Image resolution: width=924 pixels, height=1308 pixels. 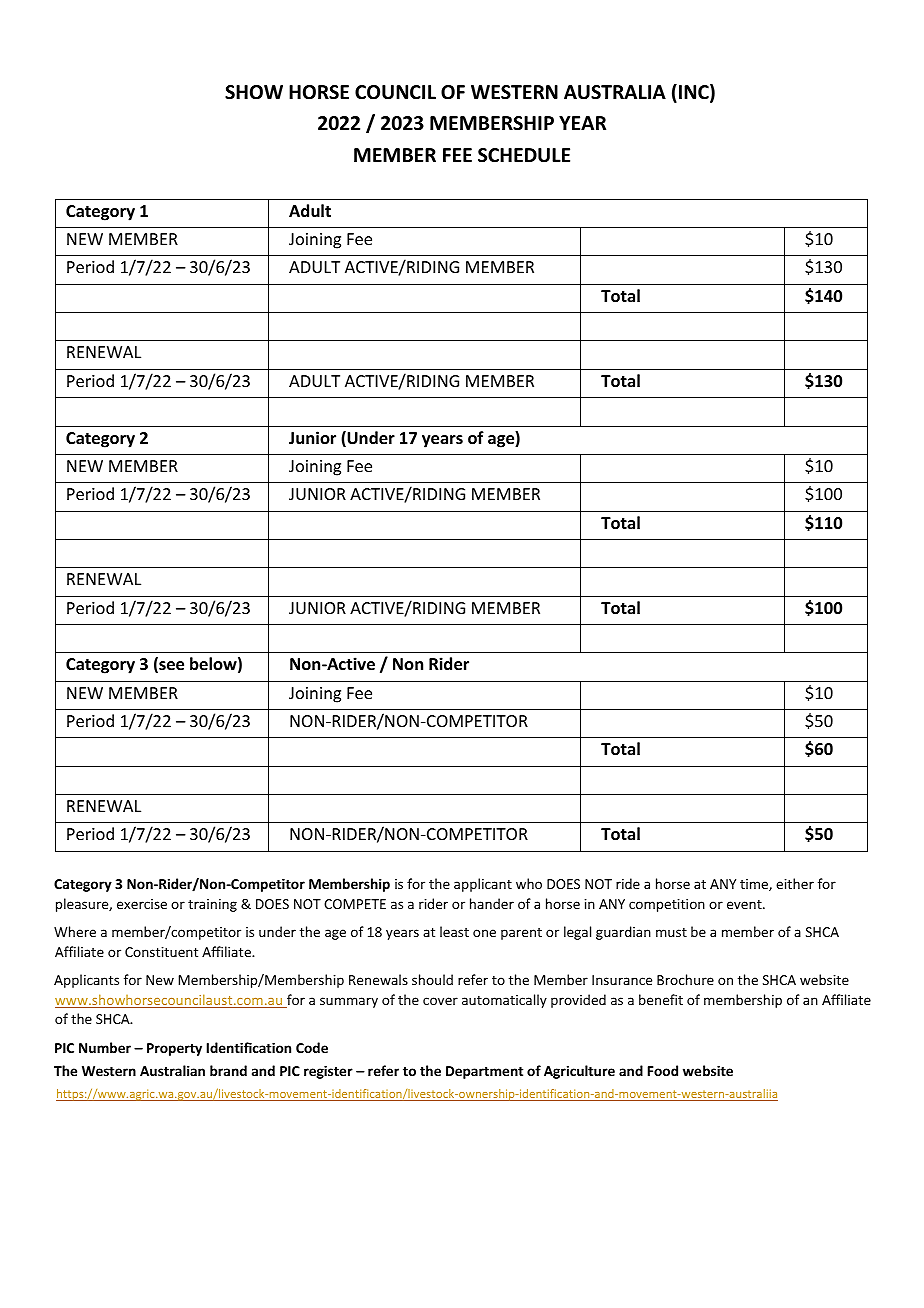 I want to click on exercise, so click(x=142, y=904).
